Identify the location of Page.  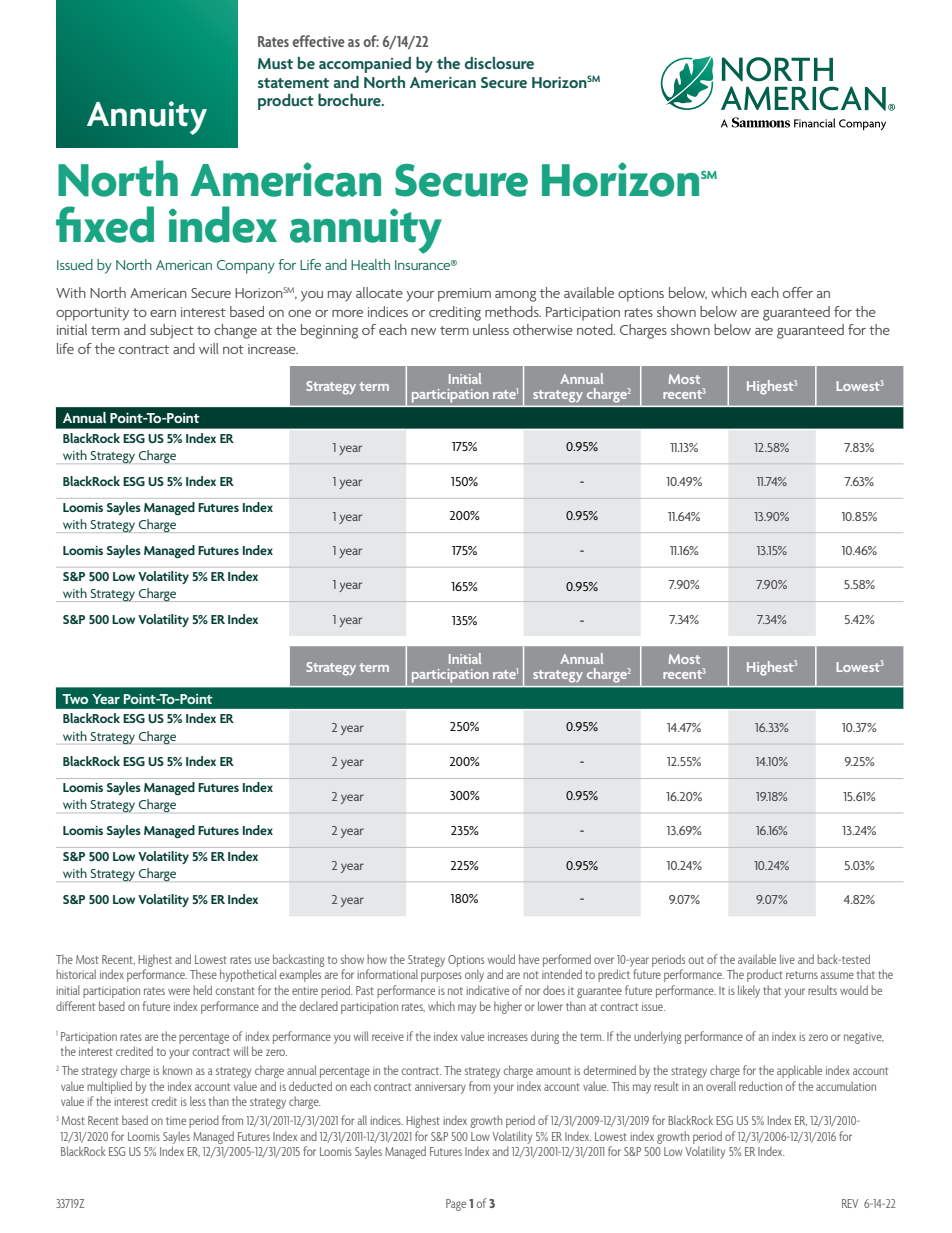
(456, 1205).
